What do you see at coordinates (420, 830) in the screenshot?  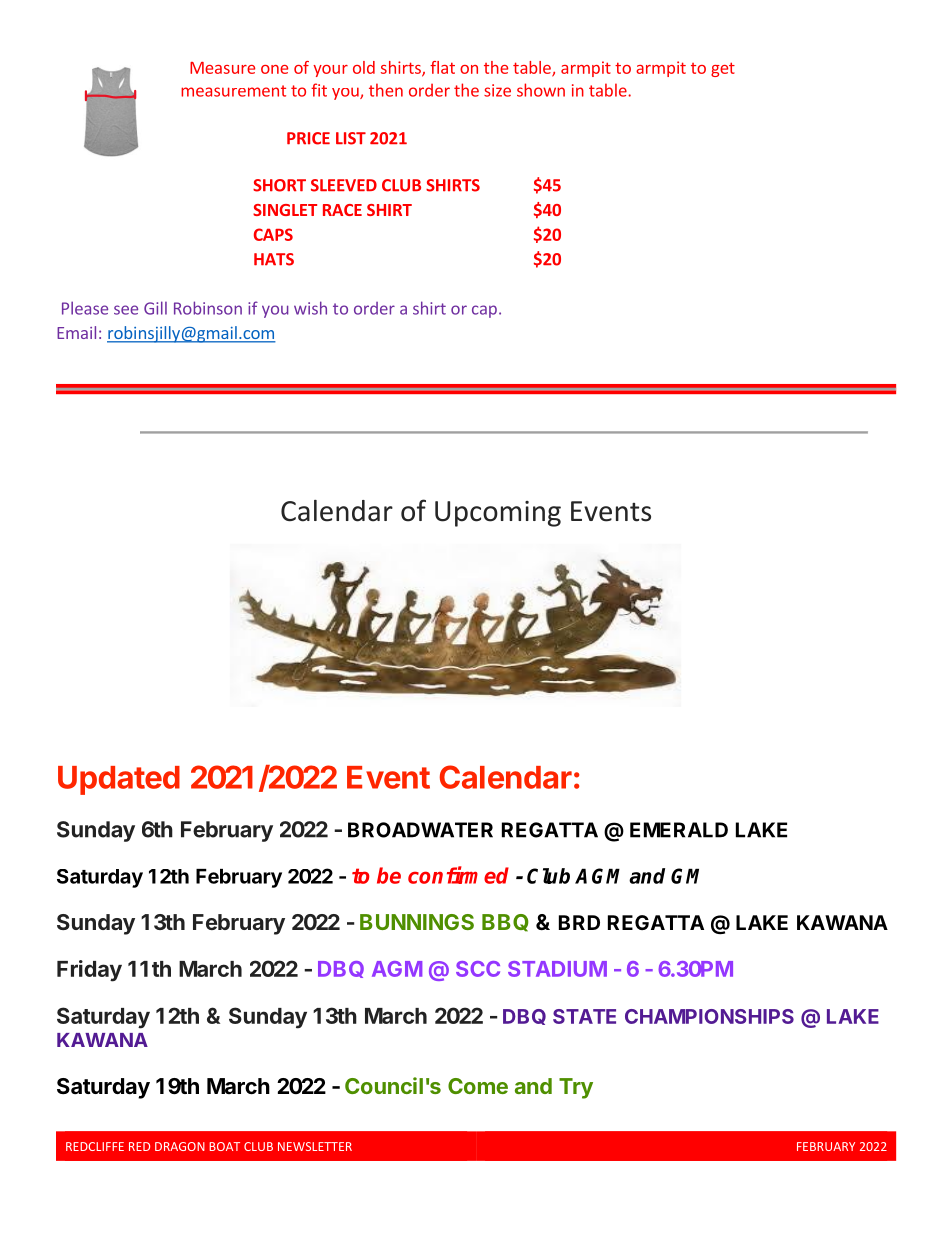 I see `BROADWATER` at bounding box center [420, 830].
